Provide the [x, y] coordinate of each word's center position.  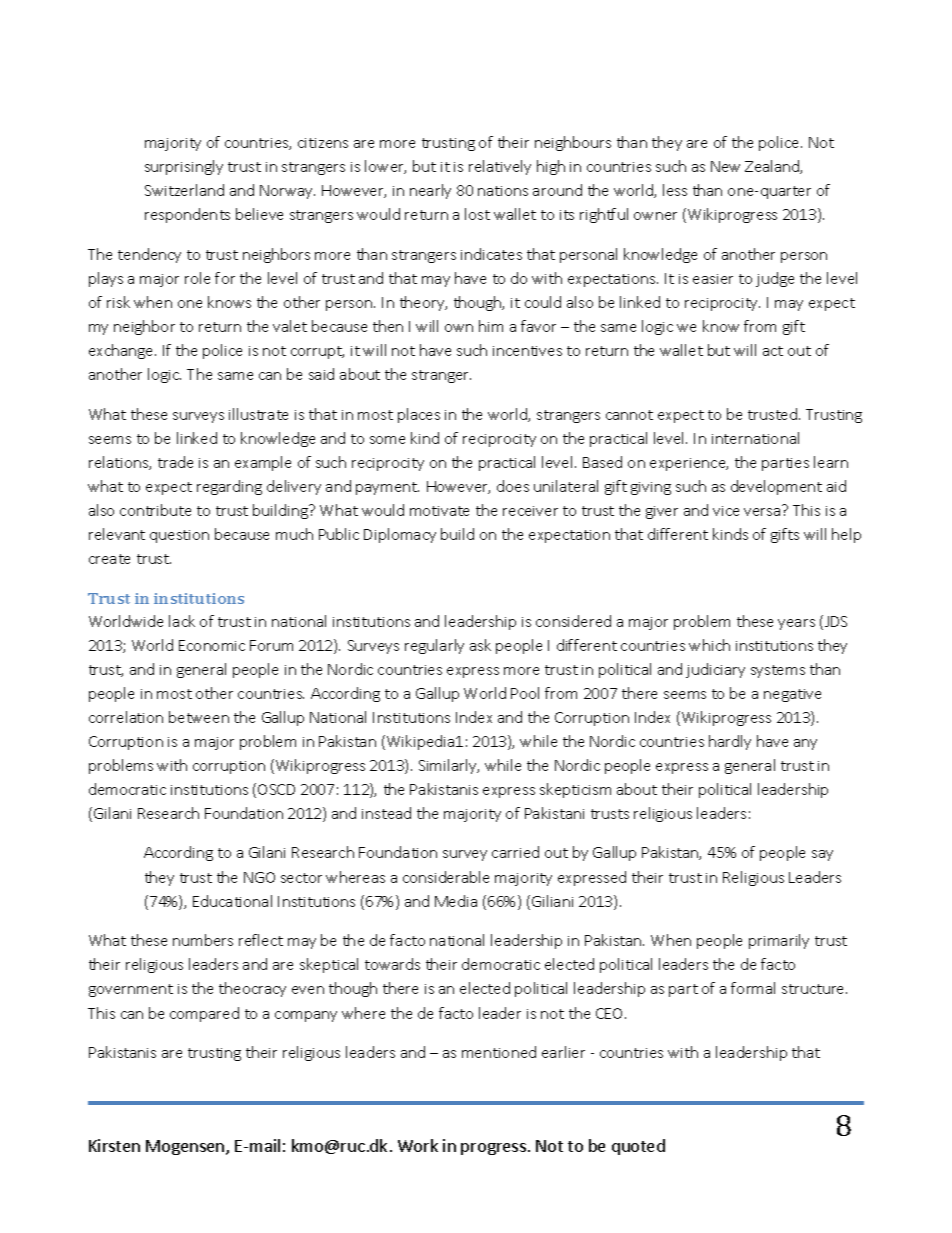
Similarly [449, 766]
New [725, 166]
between [199, 717]
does [513, 486]
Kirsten [114, 1145]
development [776, 487]
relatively [500, 167]
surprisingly [184, 167]
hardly [730, 742]
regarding [229, 487]
